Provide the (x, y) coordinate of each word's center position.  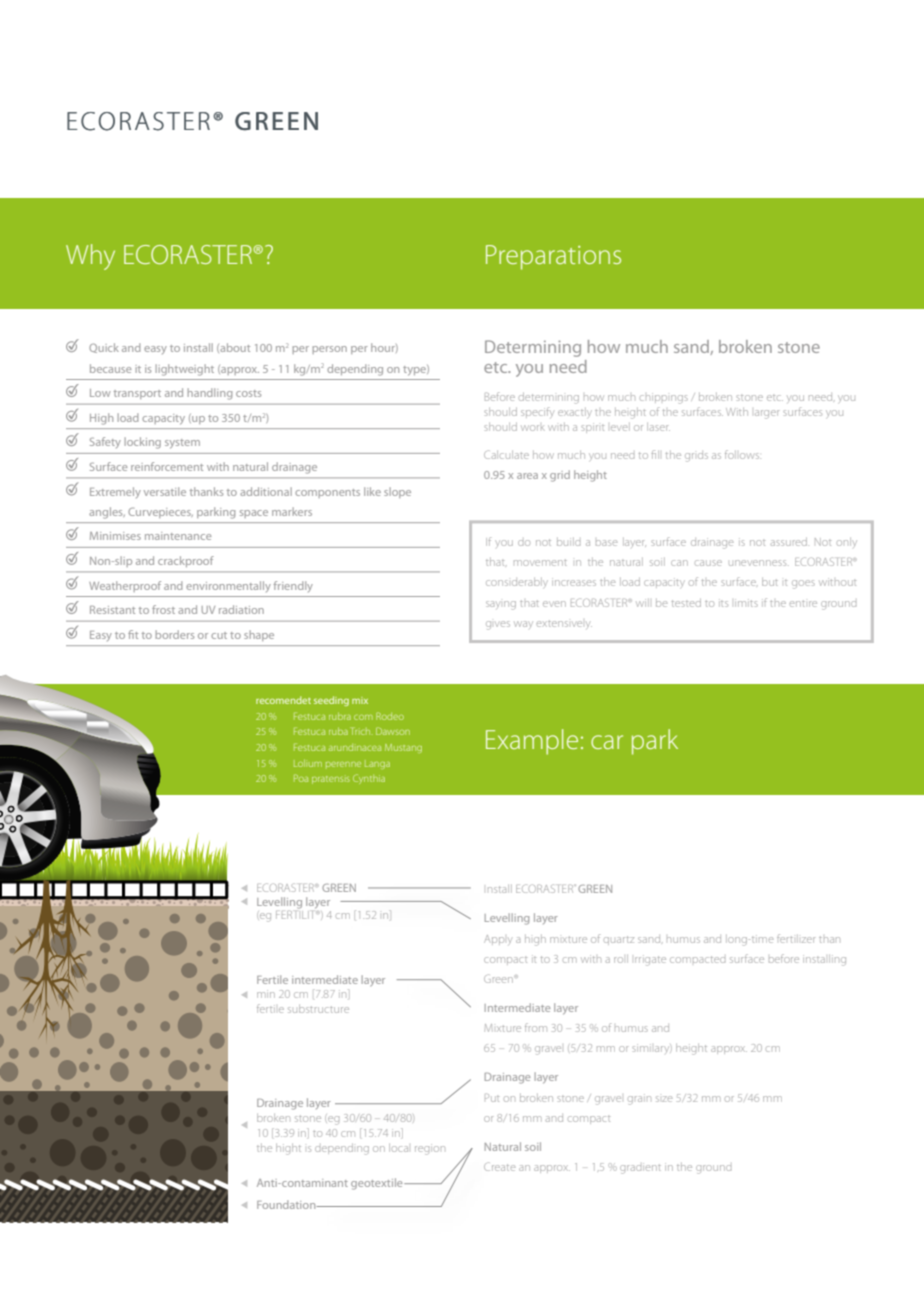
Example (532, 742)
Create (499, 1166)
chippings (664, 398)
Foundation (287, 1204)
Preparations (553, 257)
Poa (301, 778)
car (607, 742)
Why (90, 257)
